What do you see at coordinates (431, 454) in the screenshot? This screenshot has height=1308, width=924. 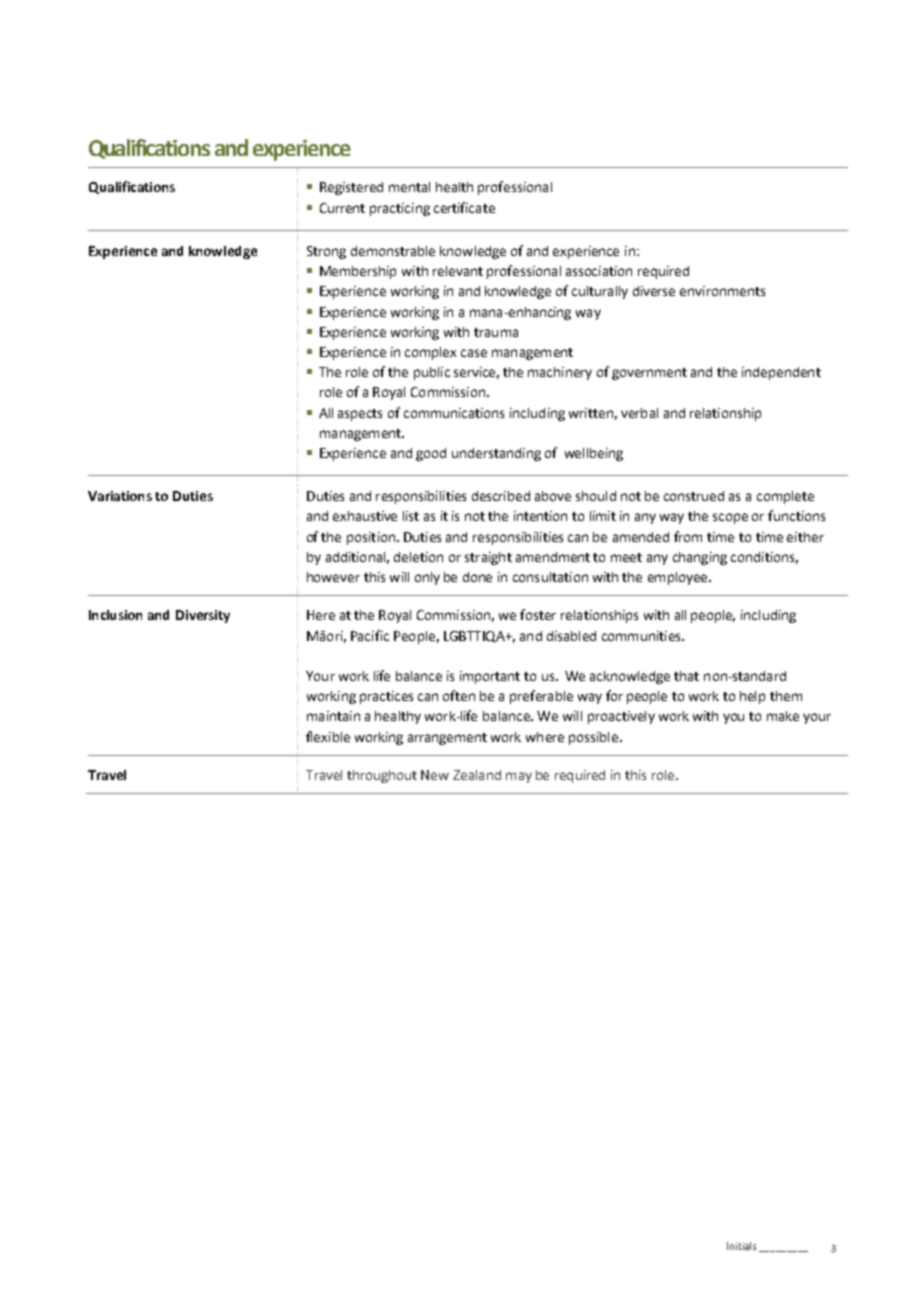 I see `good` at bounding box center [431, 454].
